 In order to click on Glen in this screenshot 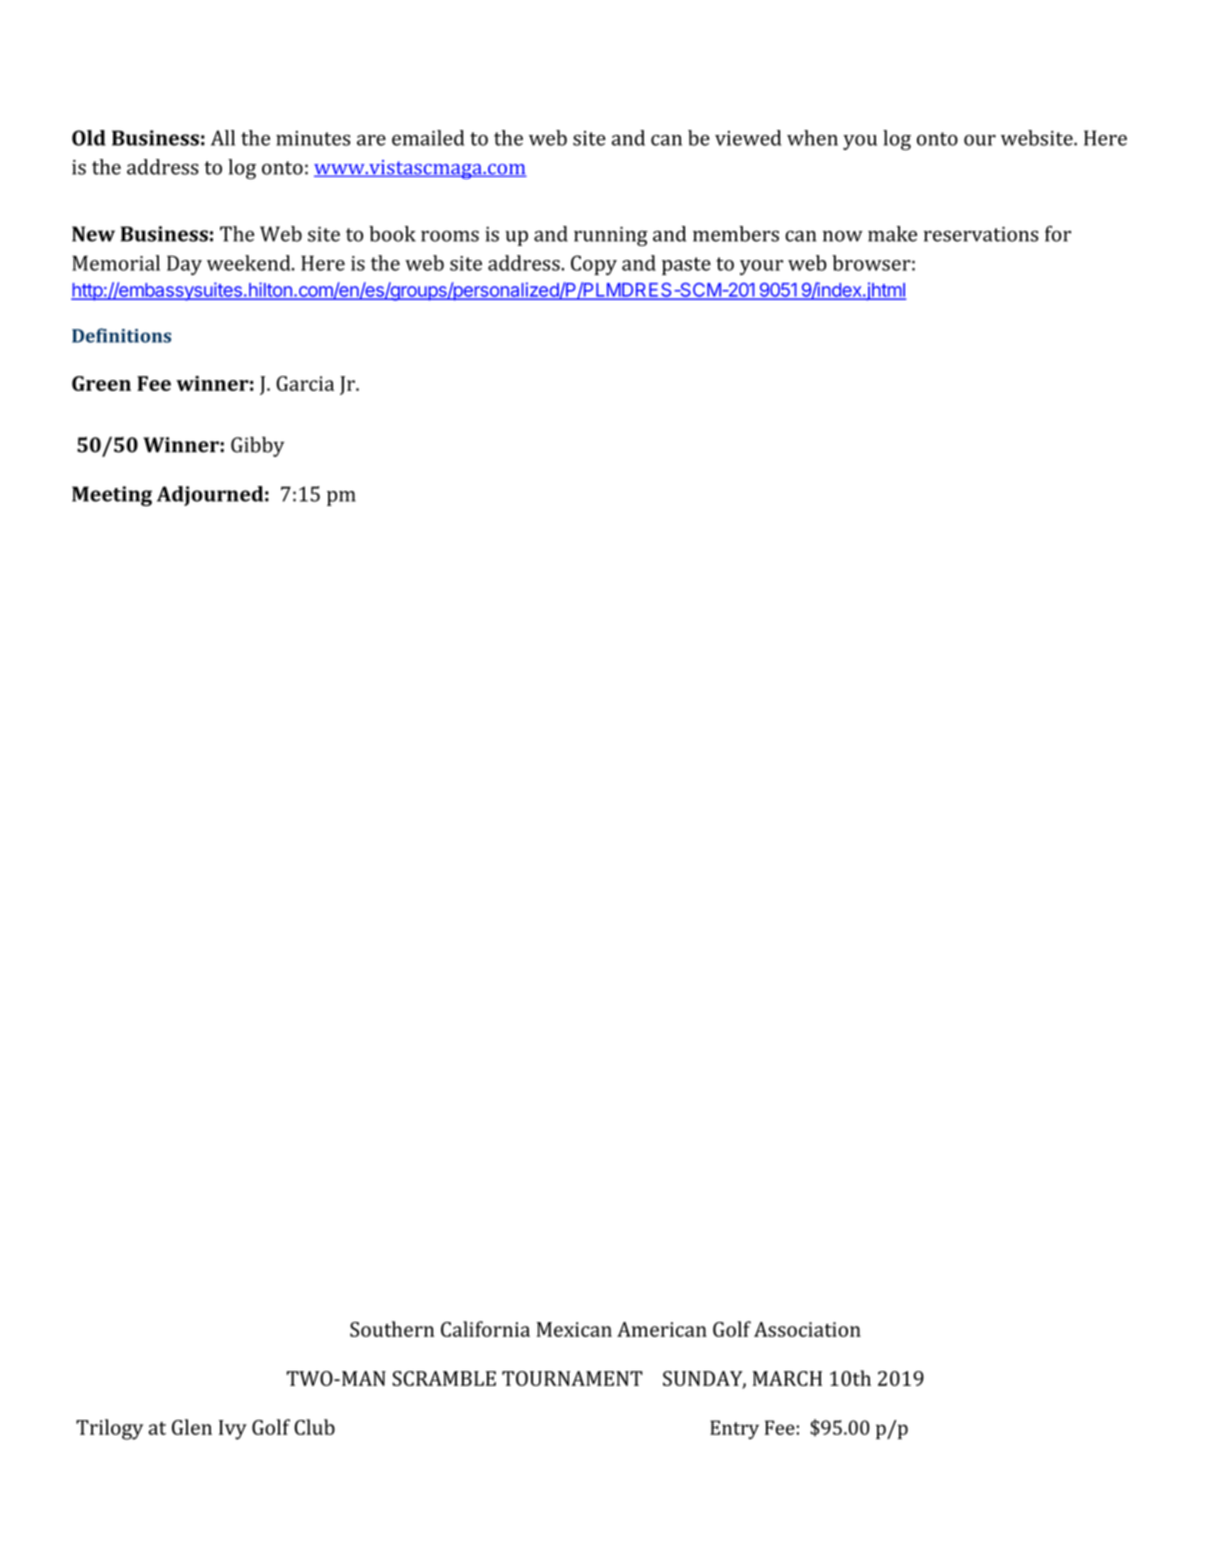, I will do `click(192, 1427)`.
